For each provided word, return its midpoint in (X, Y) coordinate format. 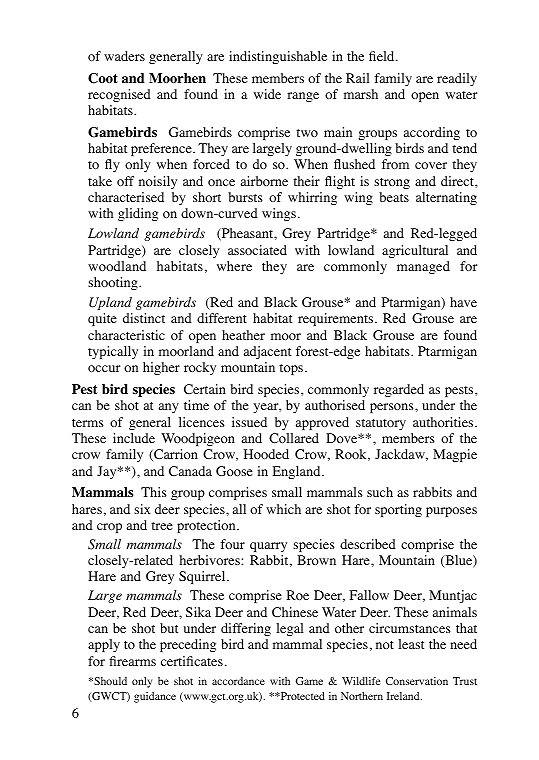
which (283, 509)
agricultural (415, 251)
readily (457, 79)
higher (161, 368)
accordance (238, 681)
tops (292, 369)
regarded (399, 390)
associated (257, 250)
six (142, 509)
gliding (138, 214)
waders (124, 56)
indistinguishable (278, 57)
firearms (132, 661)
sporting (398, 510)
